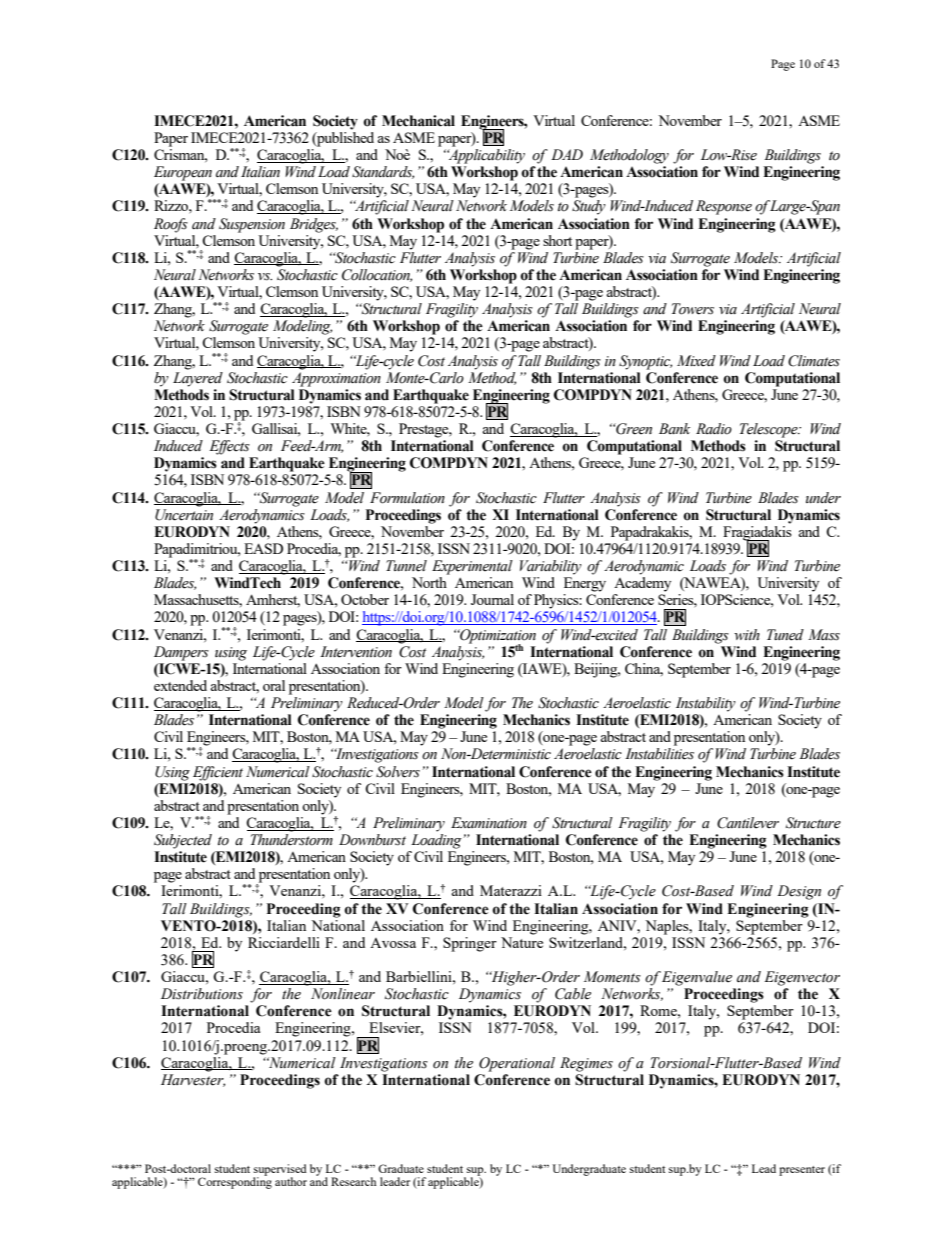 The height and width of the document is (1233, 952). What do you see at coordinates (280, 1171) in the document?
I see `supervised` at bounding box center [280, 1171].
